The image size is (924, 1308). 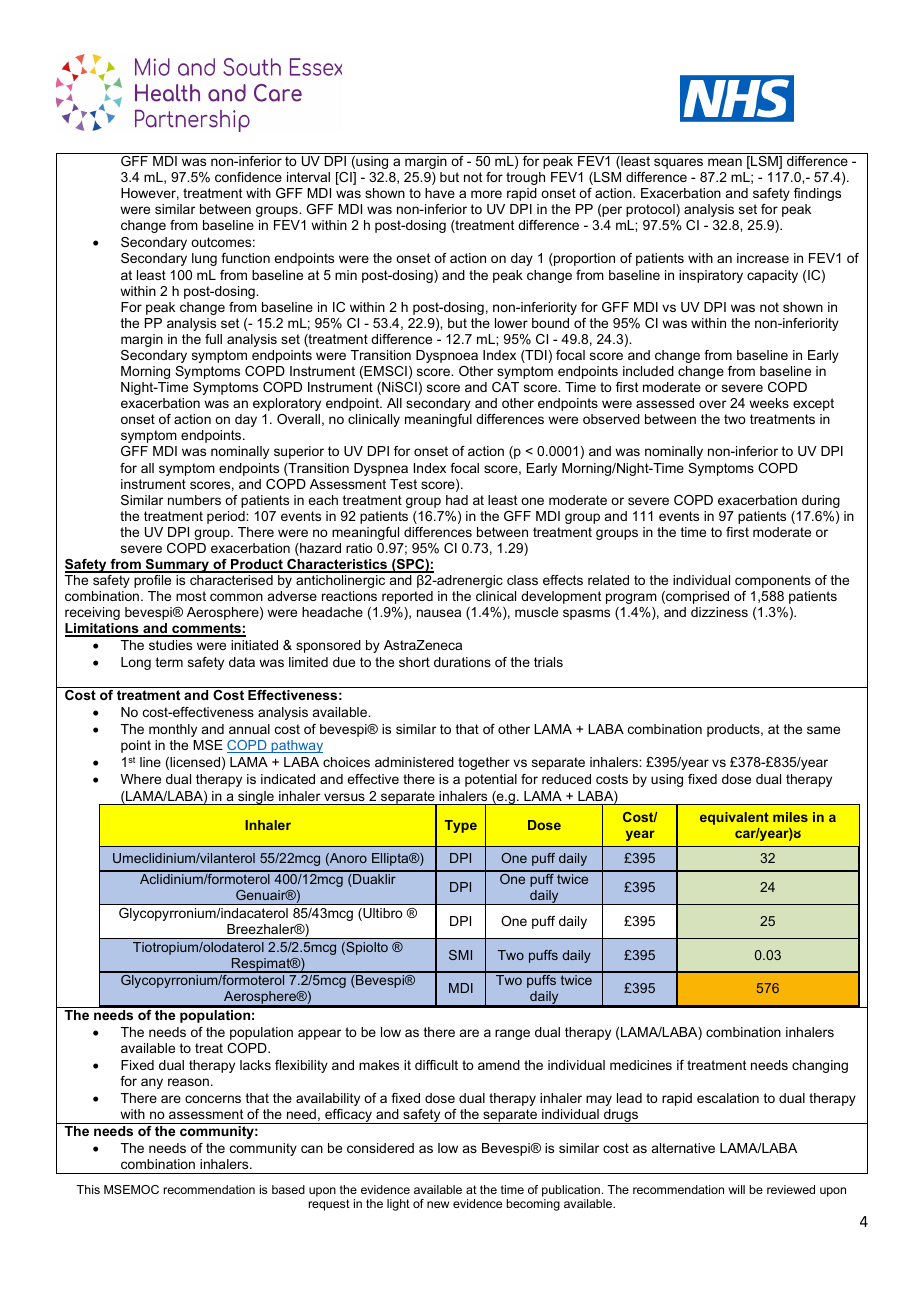 I want to click on equivalent, so click(x=734, y=818).
